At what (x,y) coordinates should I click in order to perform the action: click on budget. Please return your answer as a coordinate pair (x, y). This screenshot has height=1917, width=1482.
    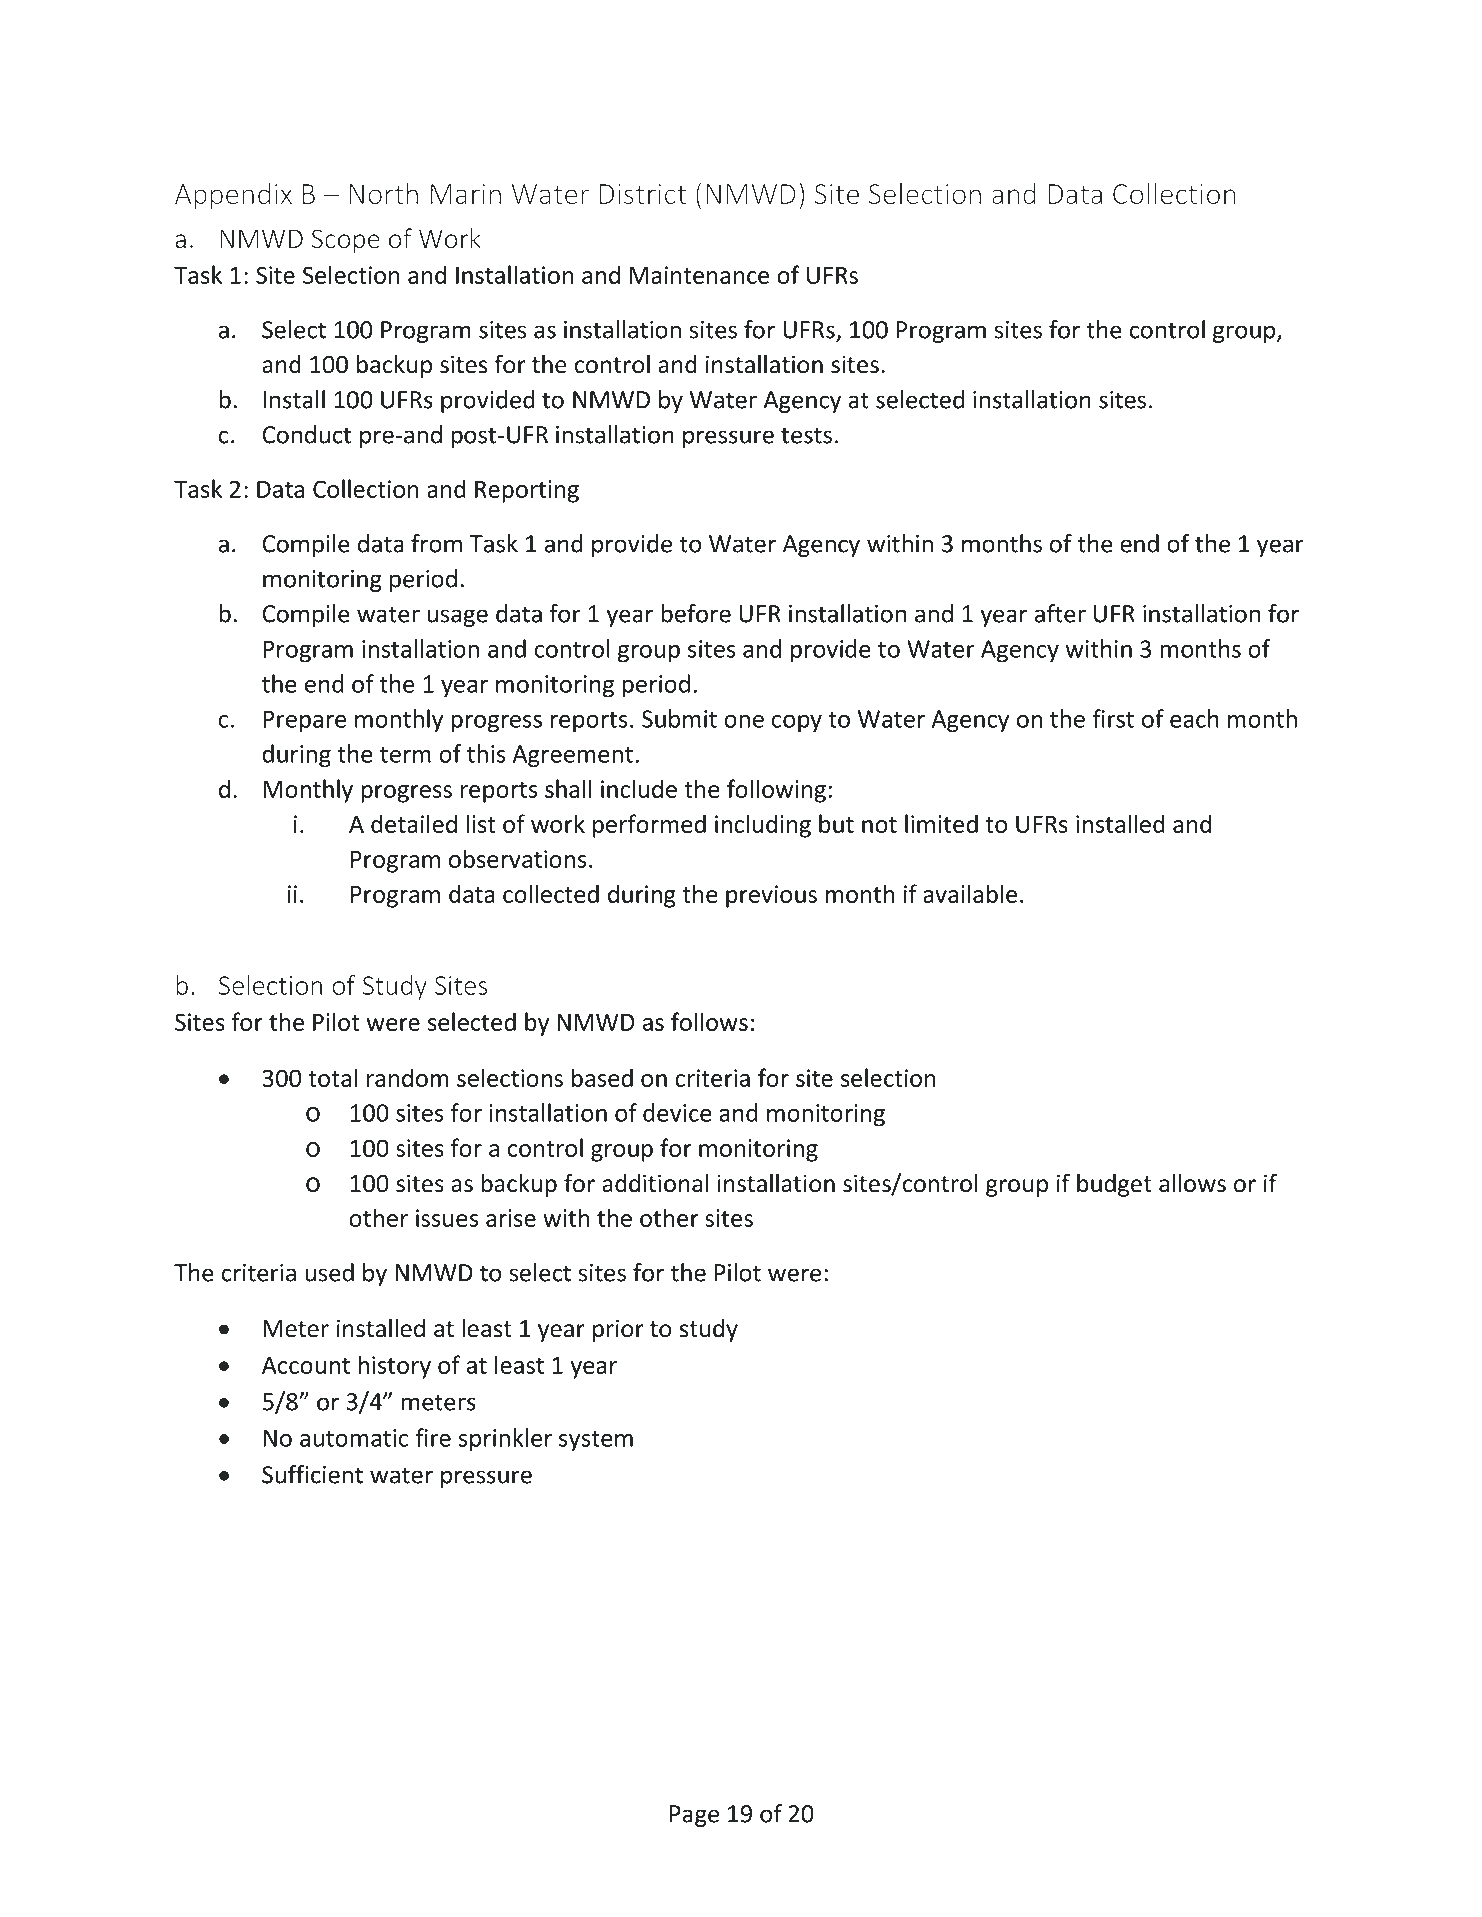
    Looking at the image, I should click on (1114, 1185).
